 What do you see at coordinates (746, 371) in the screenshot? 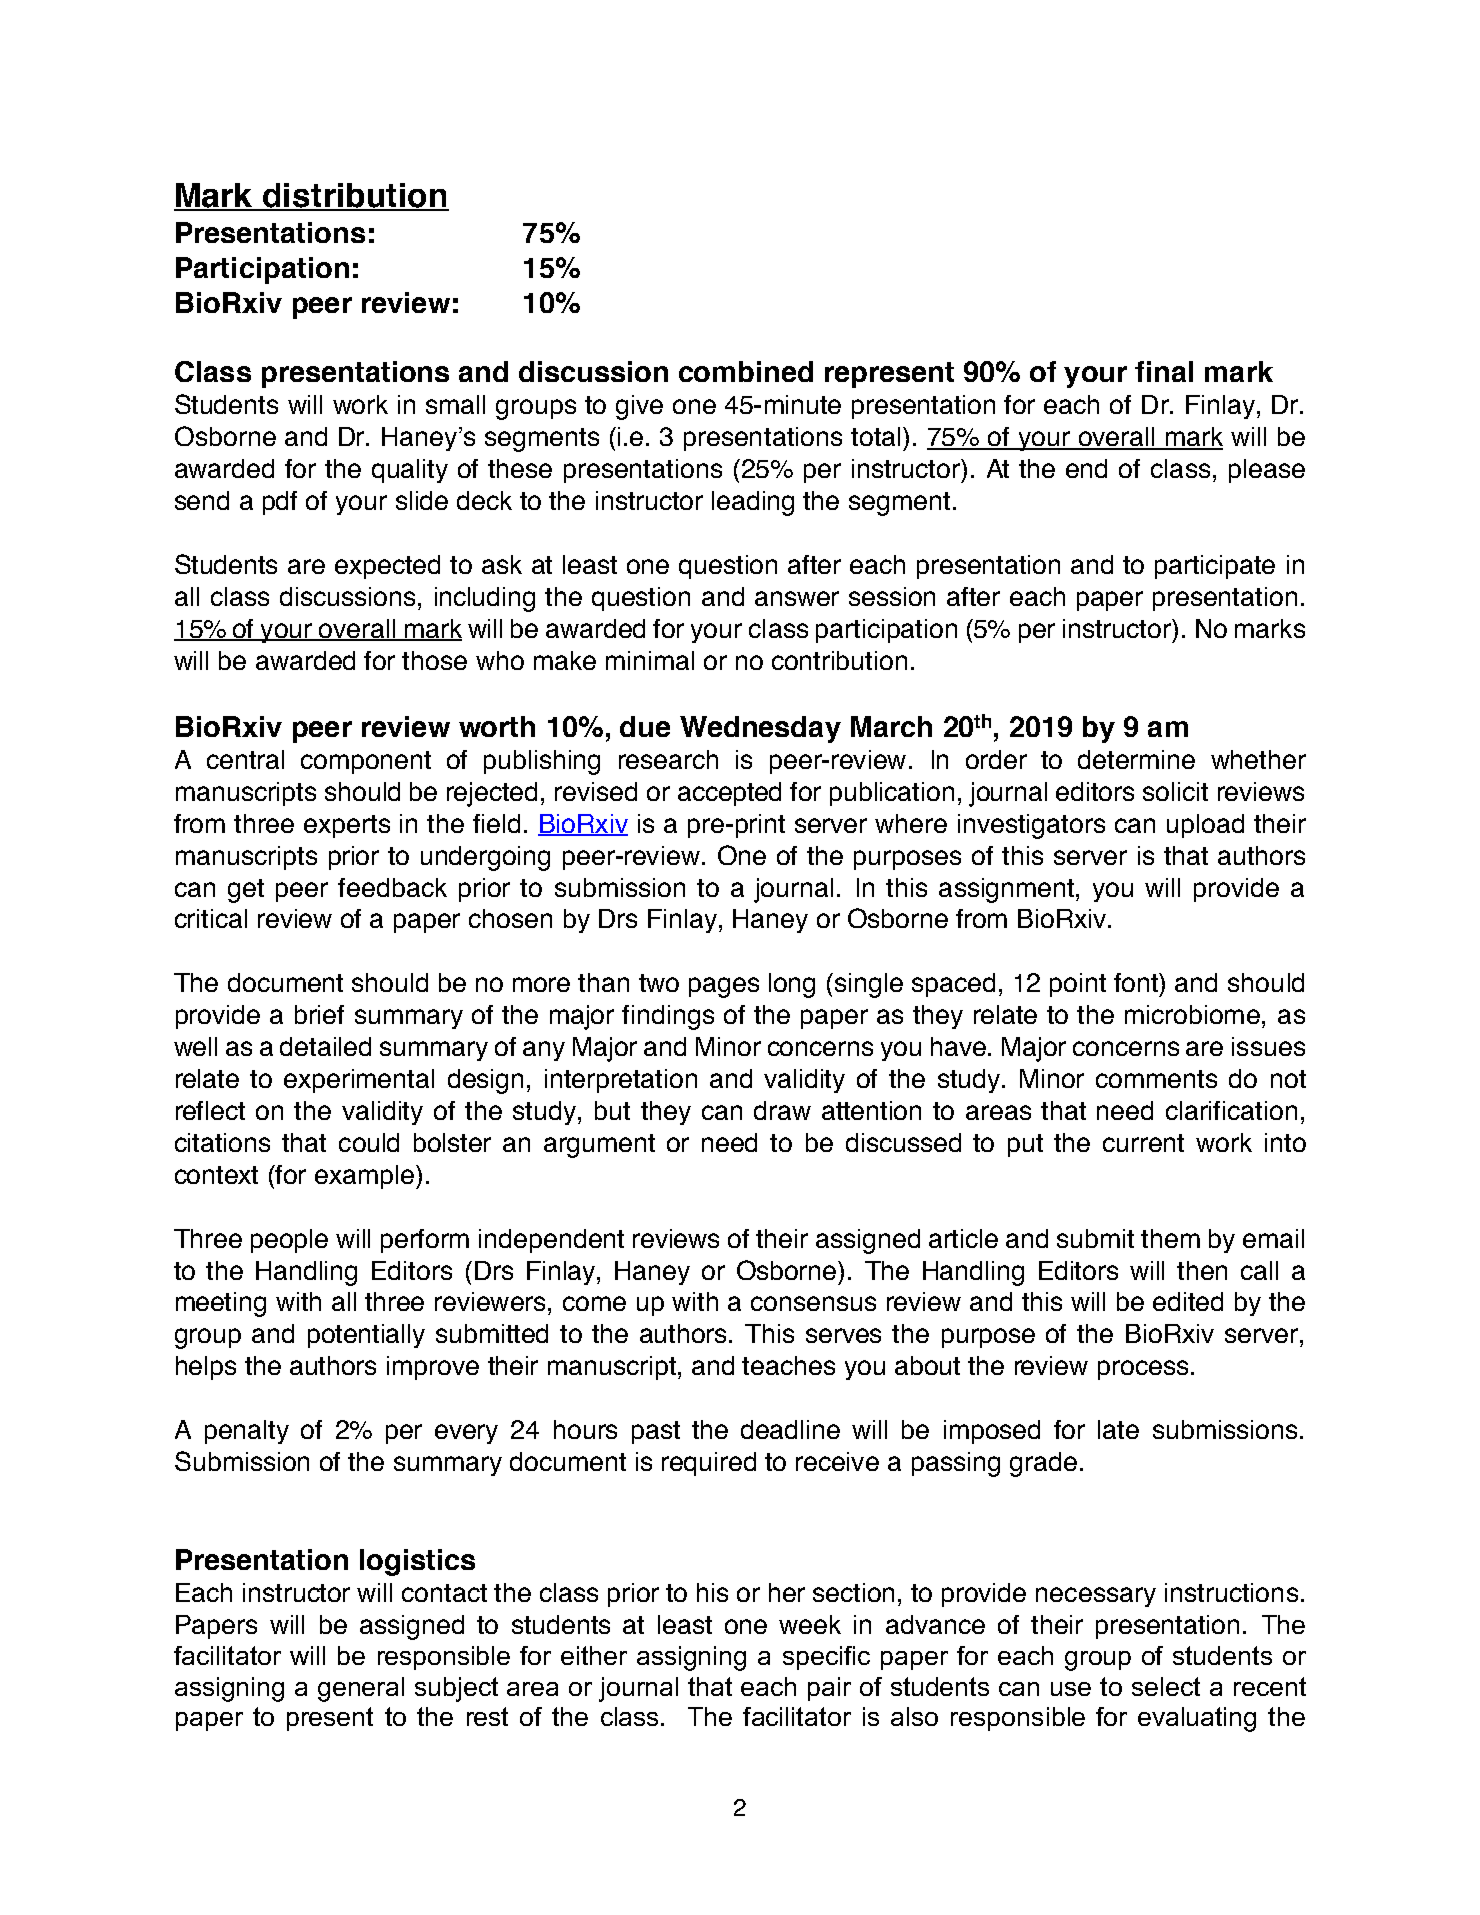
I see `combined` at bounding box center [746, 371].
